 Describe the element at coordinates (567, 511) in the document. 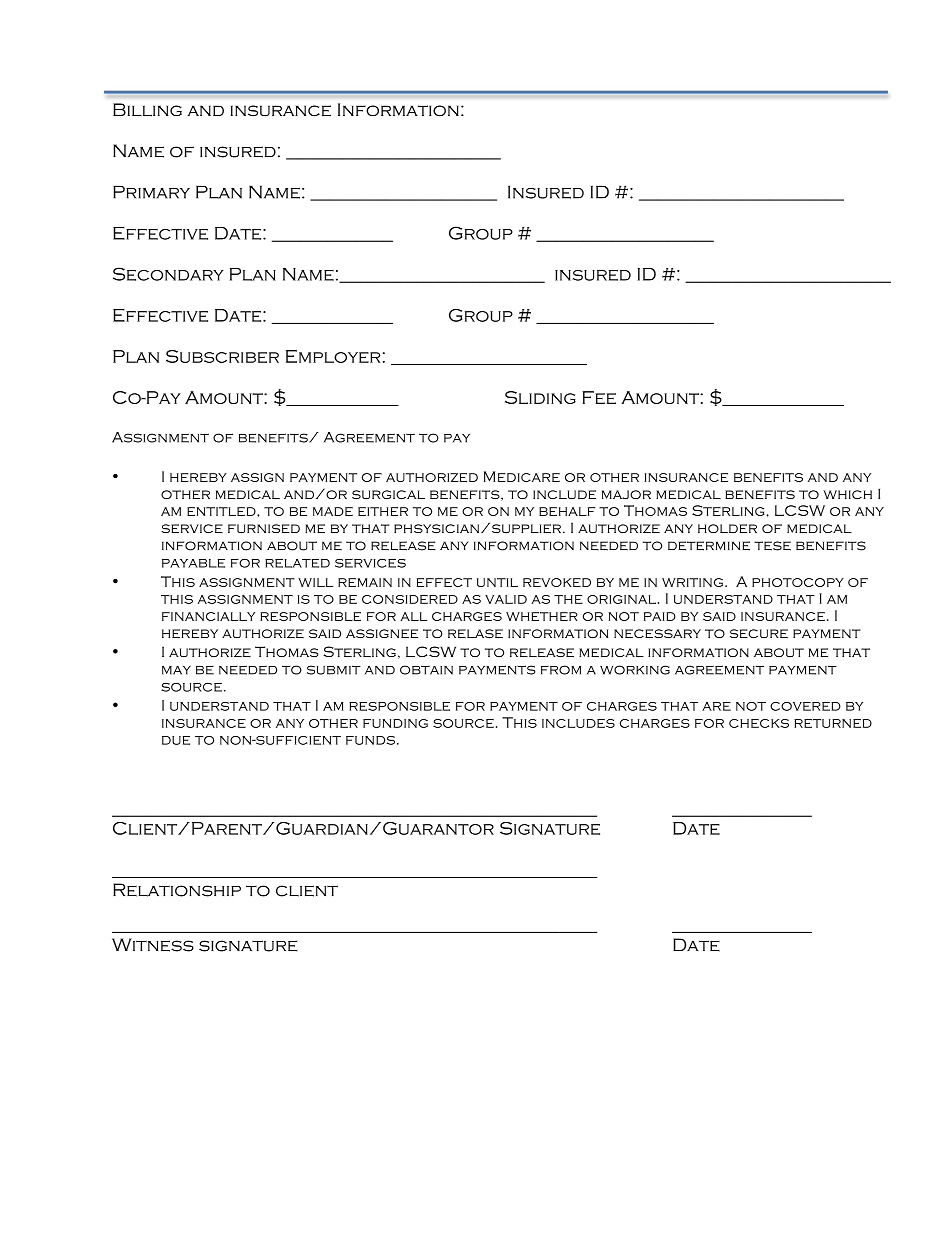

I see `behalf` at that location.
